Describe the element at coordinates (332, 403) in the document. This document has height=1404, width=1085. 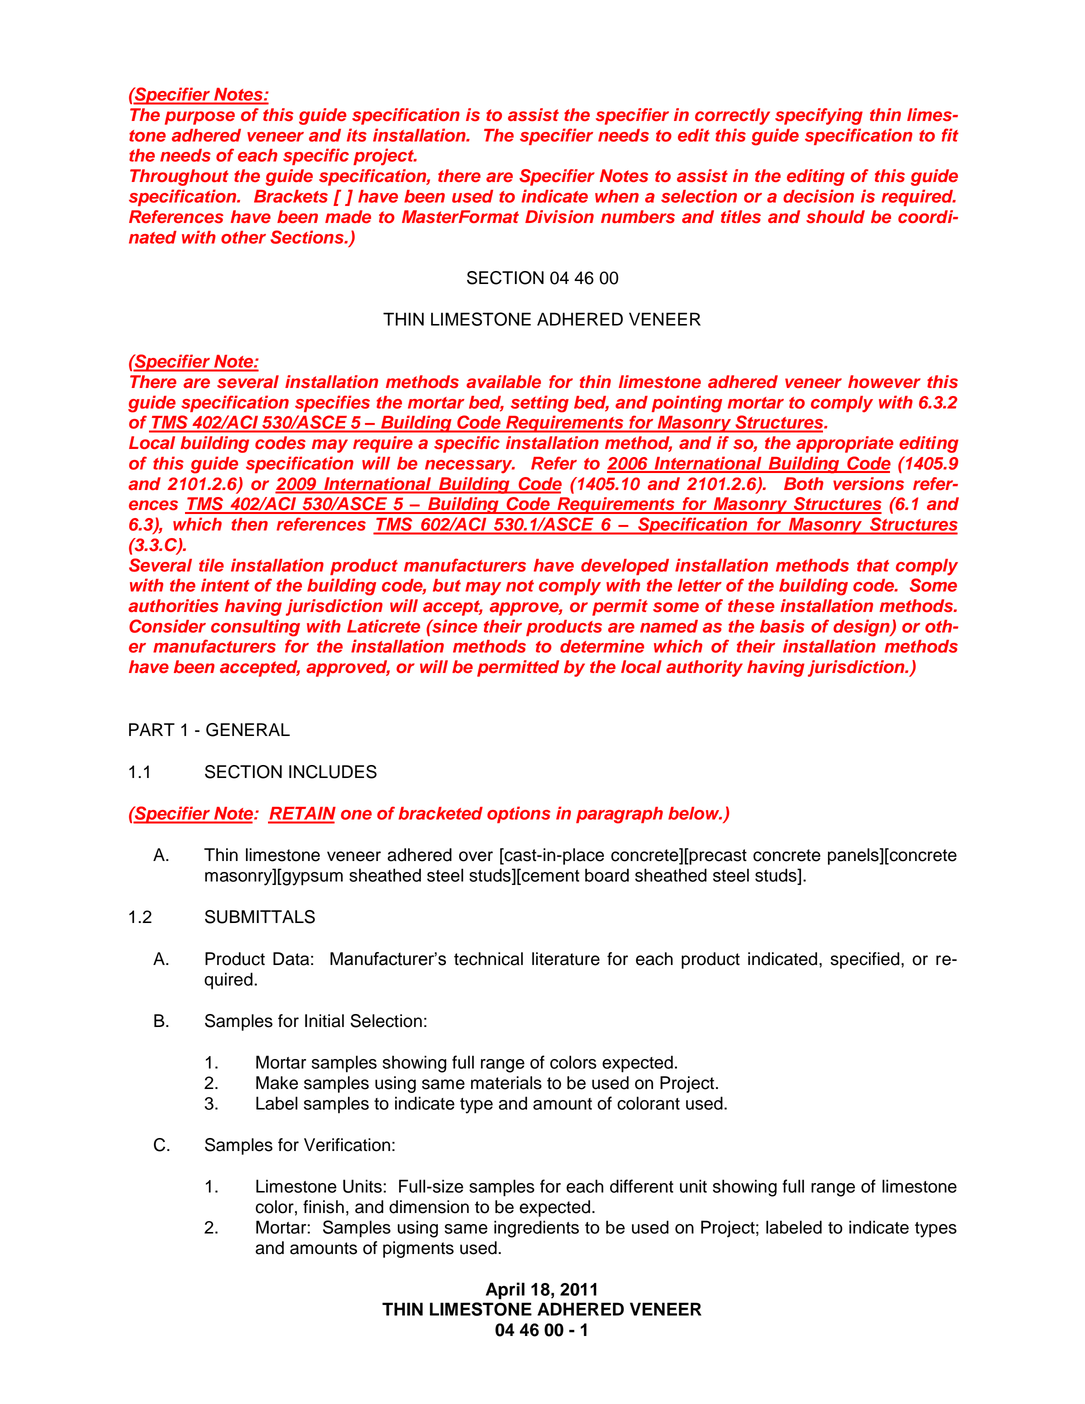
I see `specifies` at that location.
